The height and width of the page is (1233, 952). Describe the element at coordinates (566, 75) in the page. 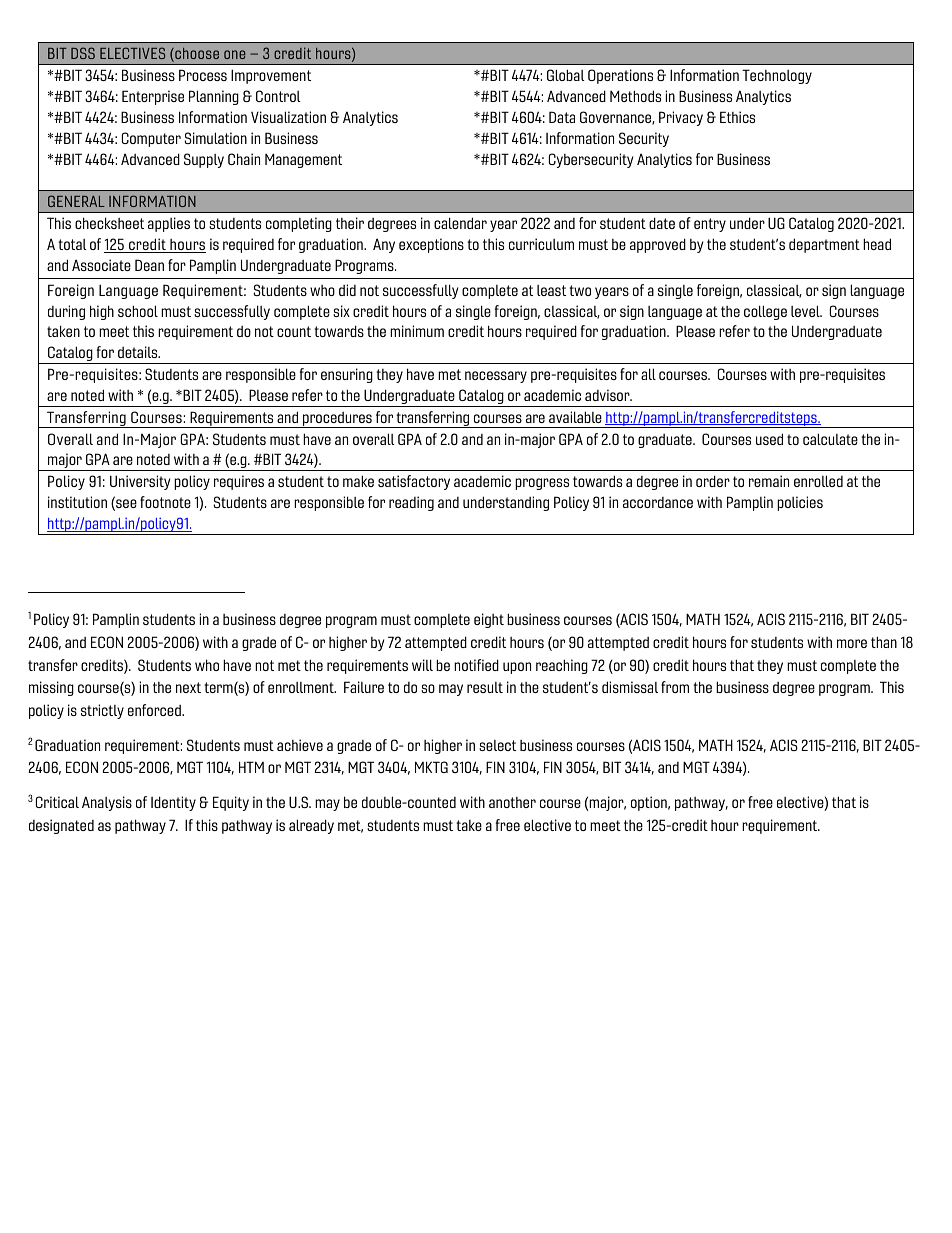

I see `Global` at that location.
